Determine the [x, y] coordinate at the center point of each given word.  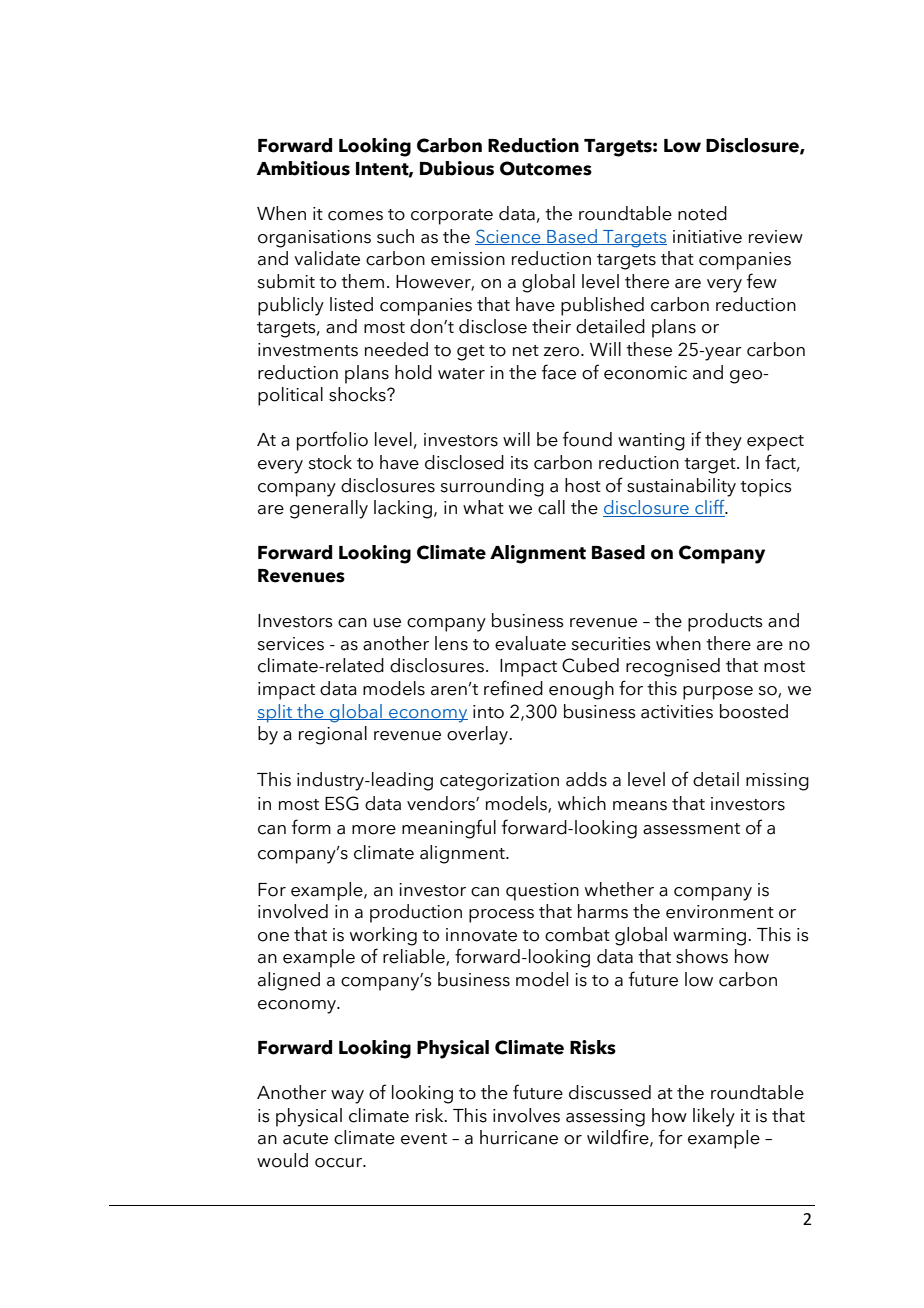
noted [702, 213]
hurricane [519, 1137]
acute [305, 1139]
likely [714, 1117]
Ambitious [303, 168]
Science [509, 237]
